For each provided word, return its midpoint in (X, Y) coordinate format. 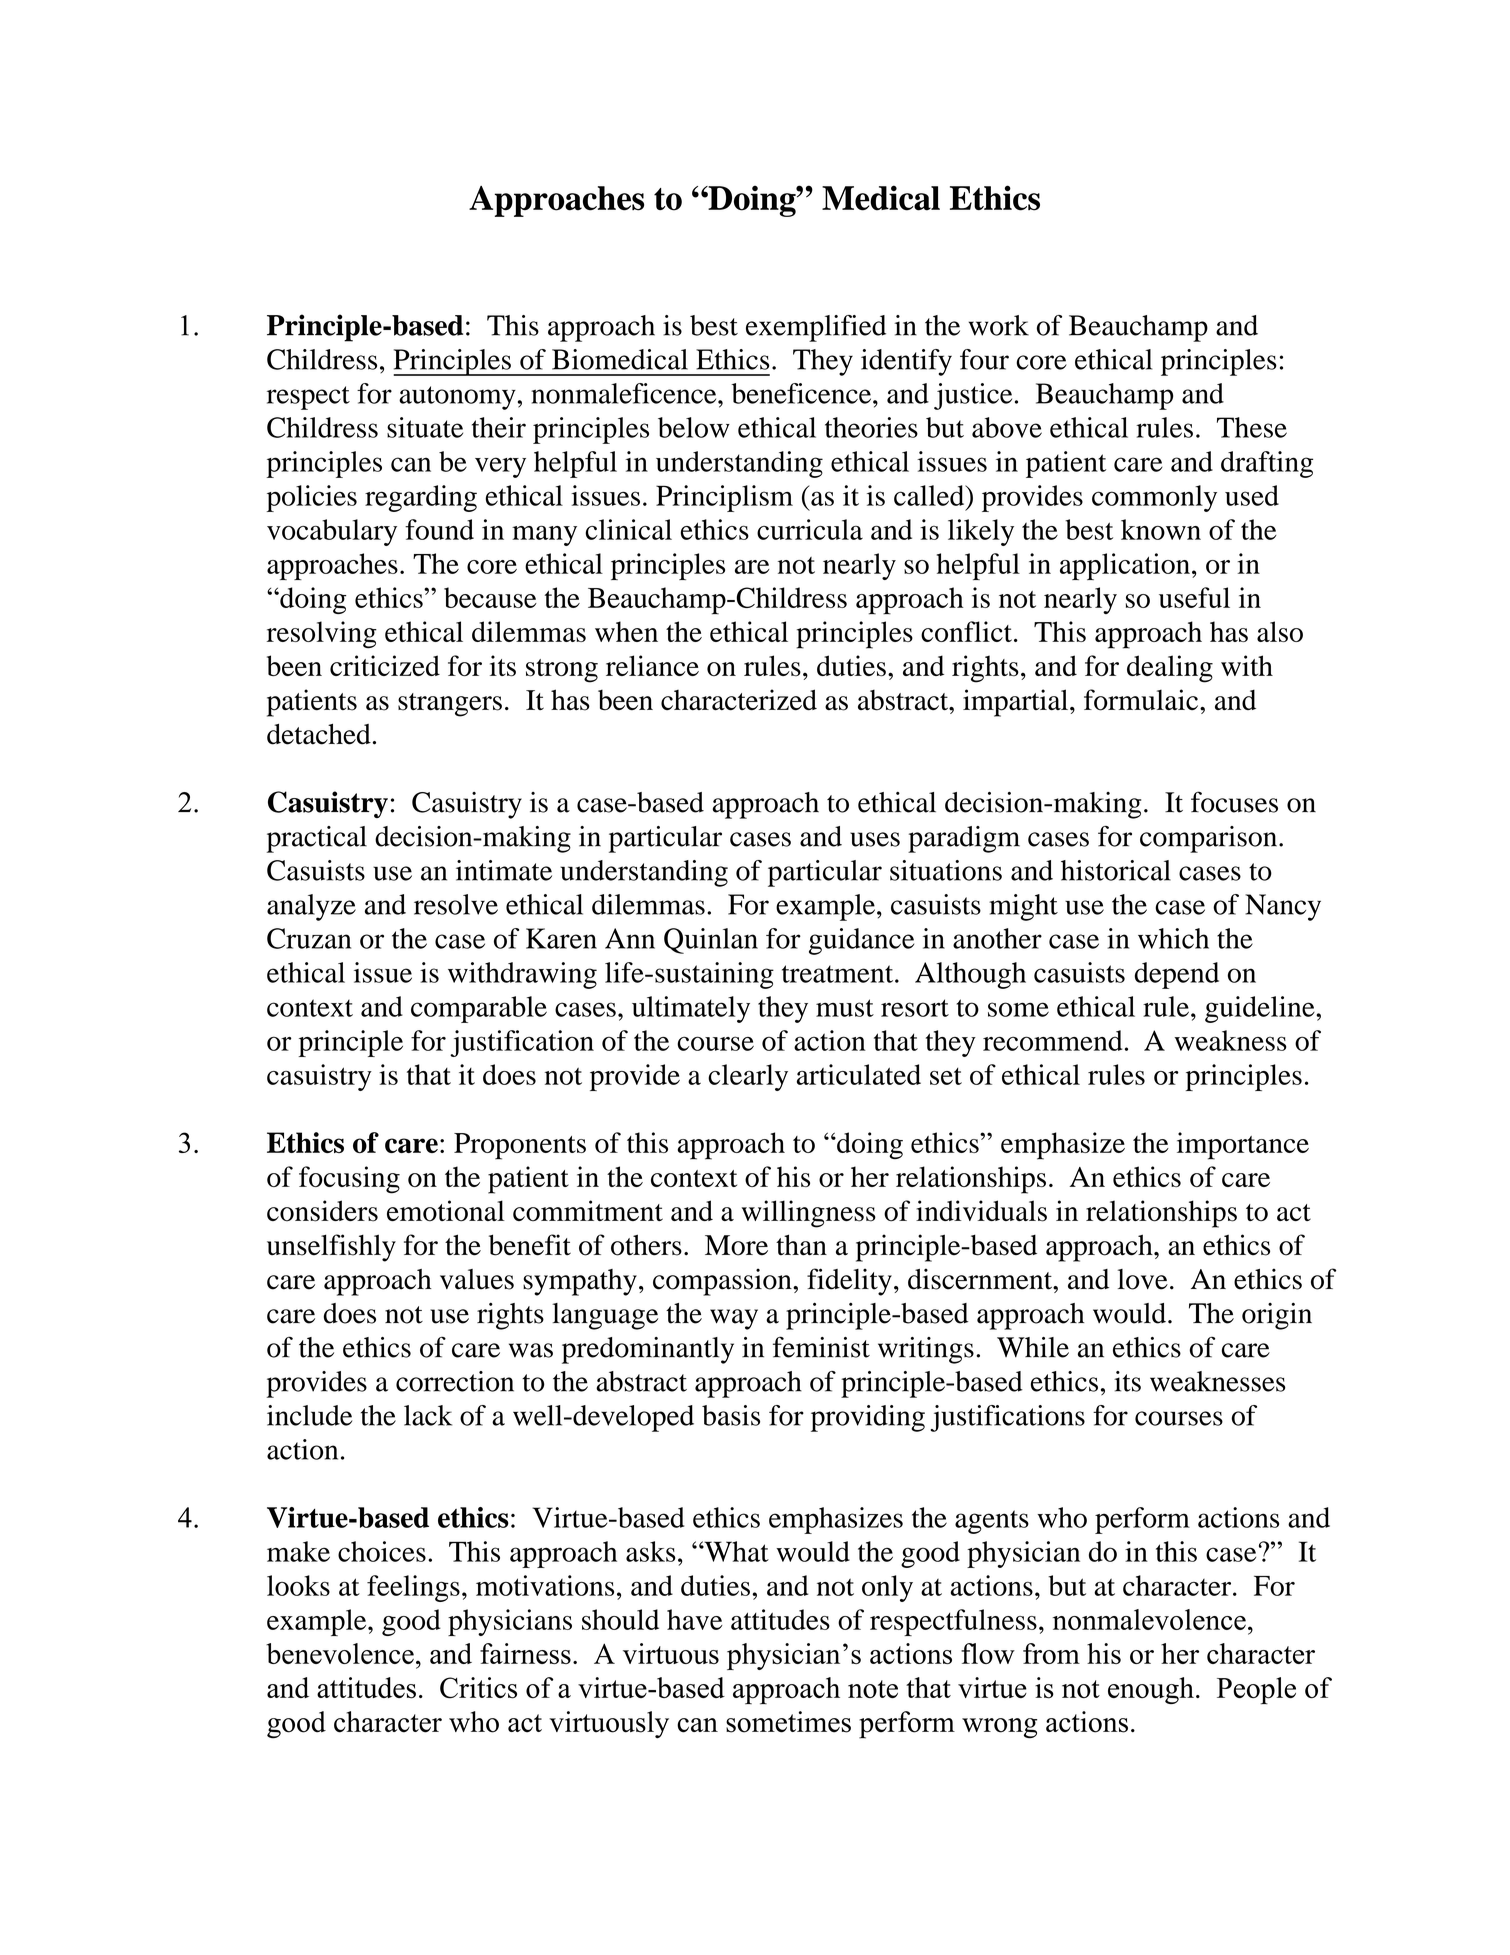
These (1252, 427)
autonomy (457, 398)
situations (946, 870)
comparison (1210, 839)
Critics (478, 1688)
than (801, 1245)
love (1143, 1279)
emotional (446, 1211)
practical (317, 839)
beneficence (802, 393)
